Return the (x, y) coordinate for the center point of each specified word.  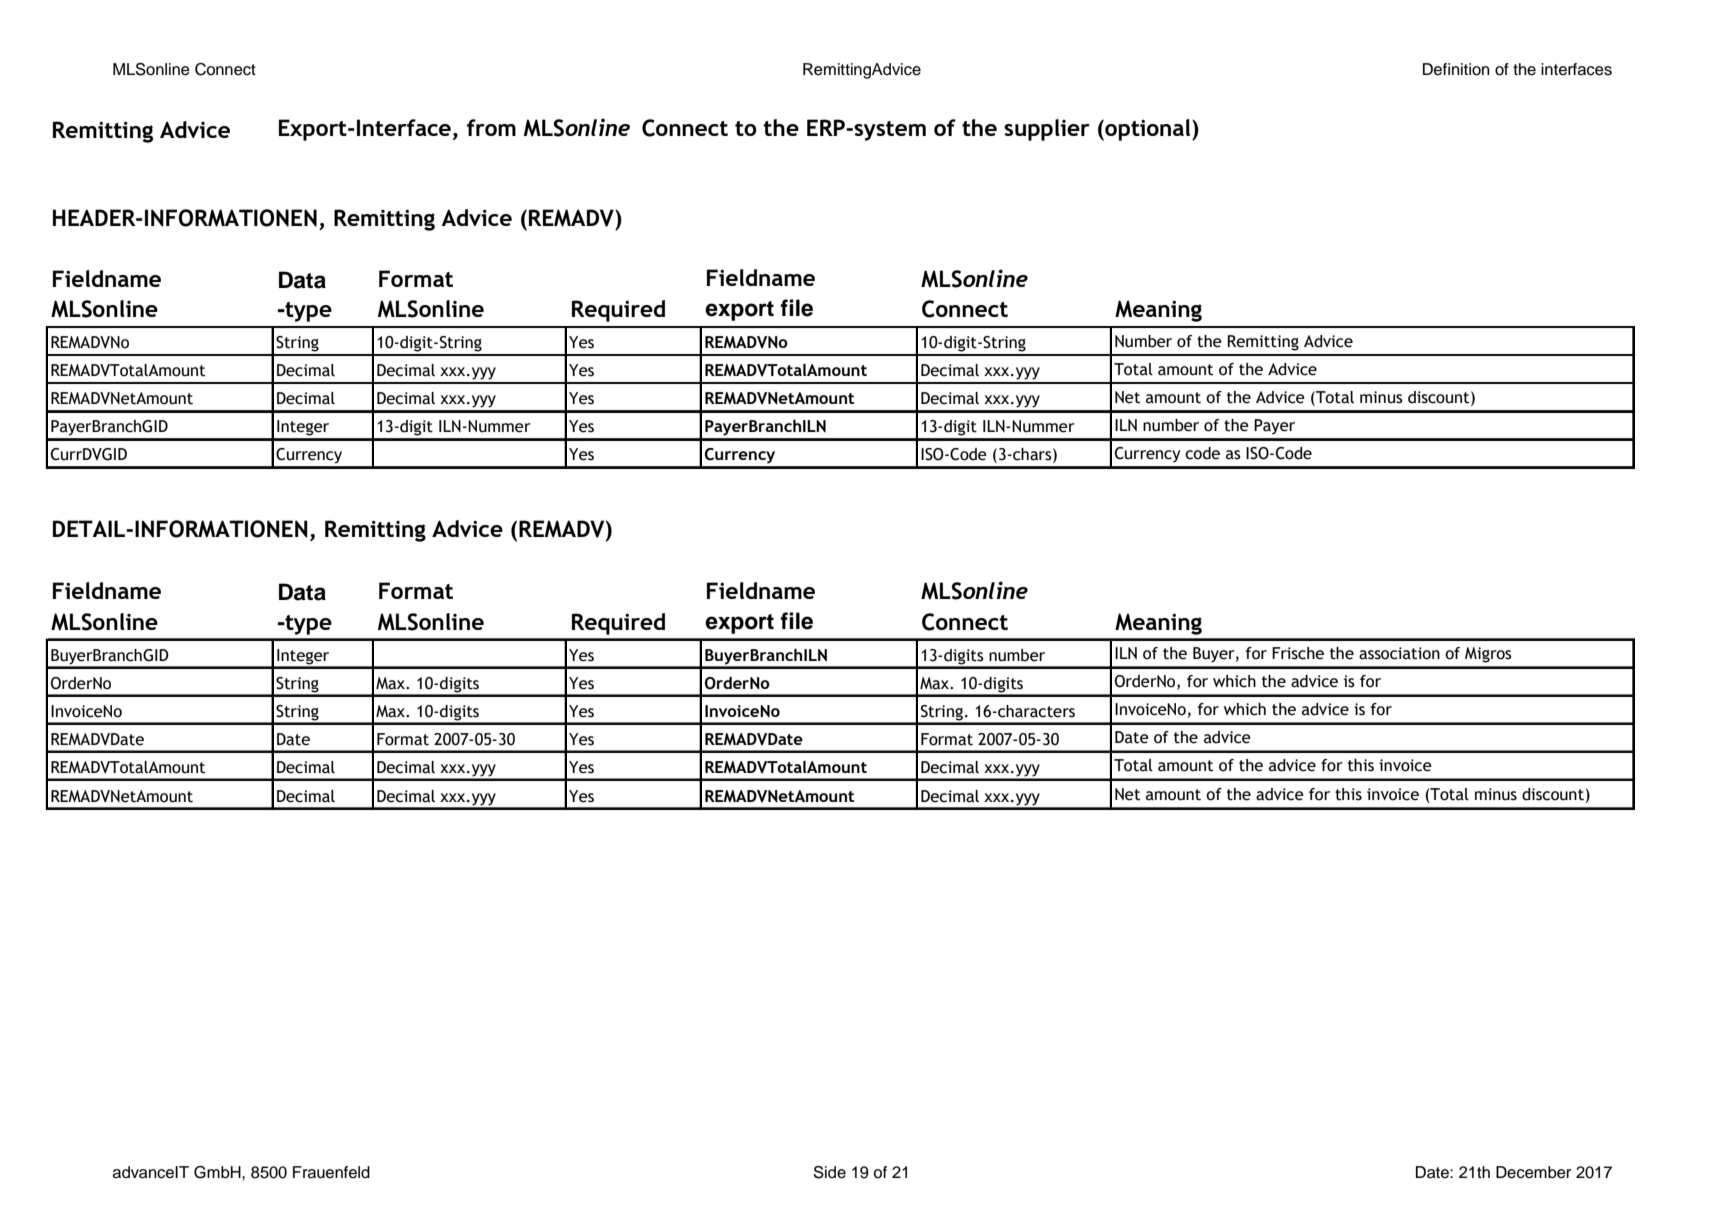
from (491, 127)
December (1533, 1172)
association (1399, 653)
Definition (1456, 69)
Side (830, 1172)
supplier (1047, 130)
